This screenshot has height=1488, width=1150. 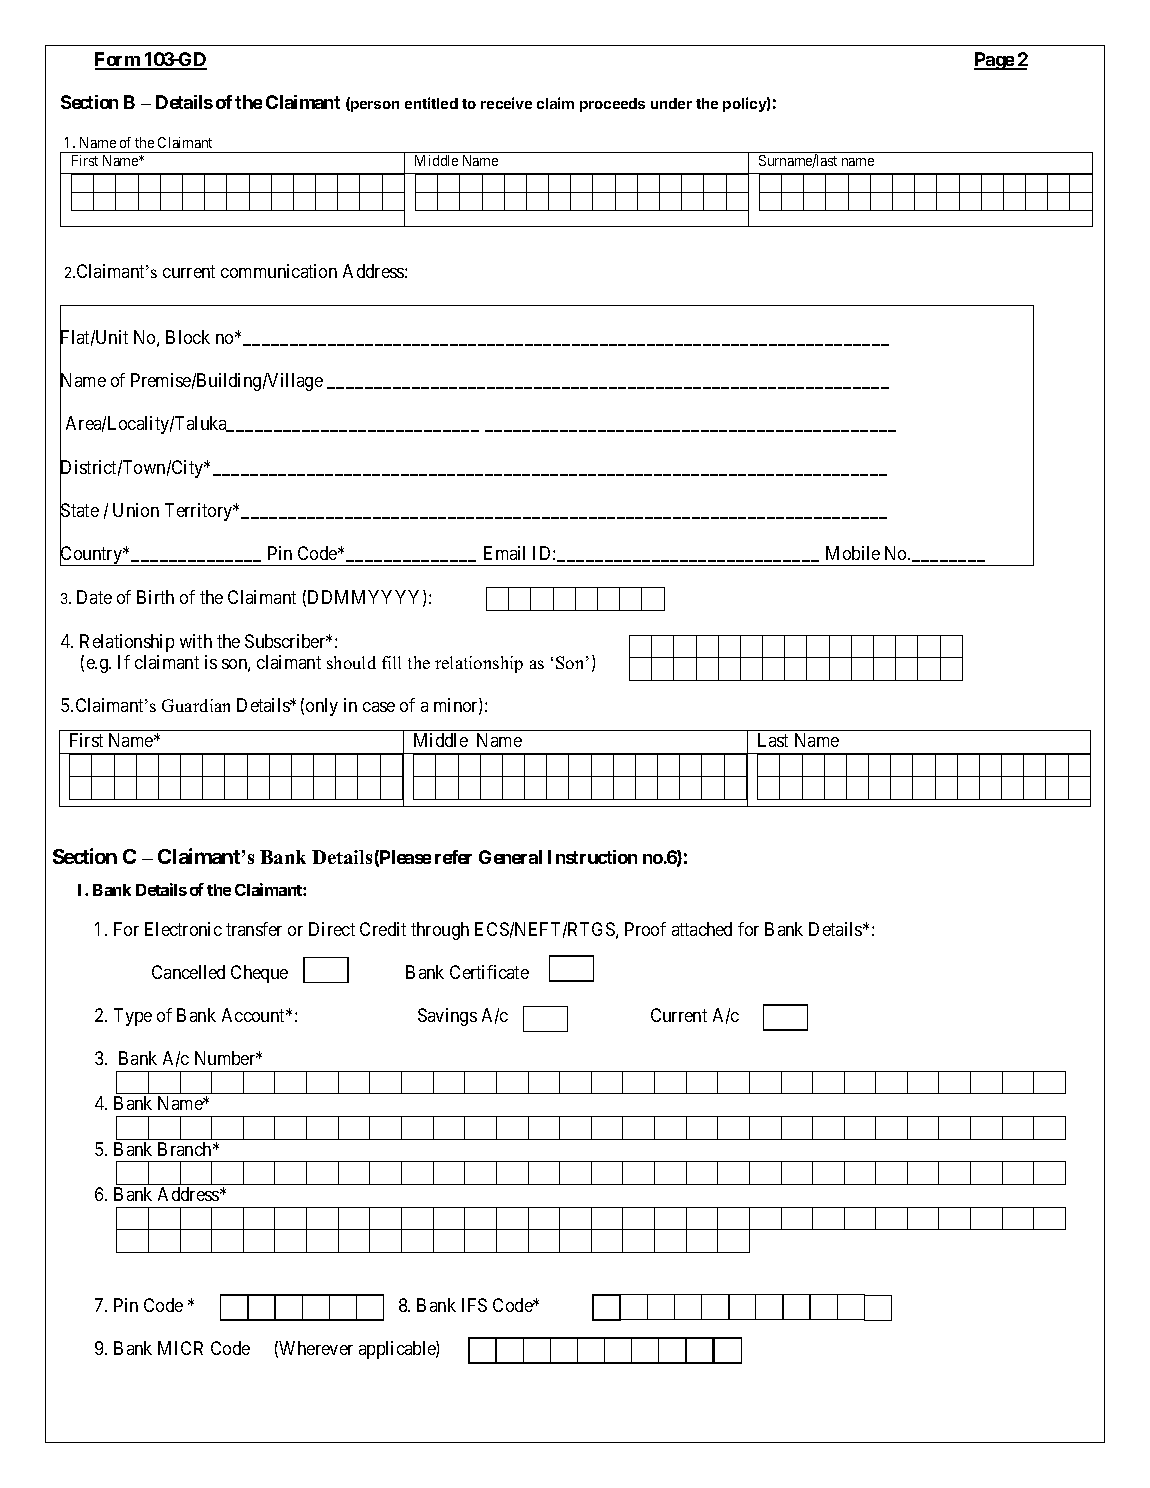 I want to click on receive, so click(x=506, y=103).
